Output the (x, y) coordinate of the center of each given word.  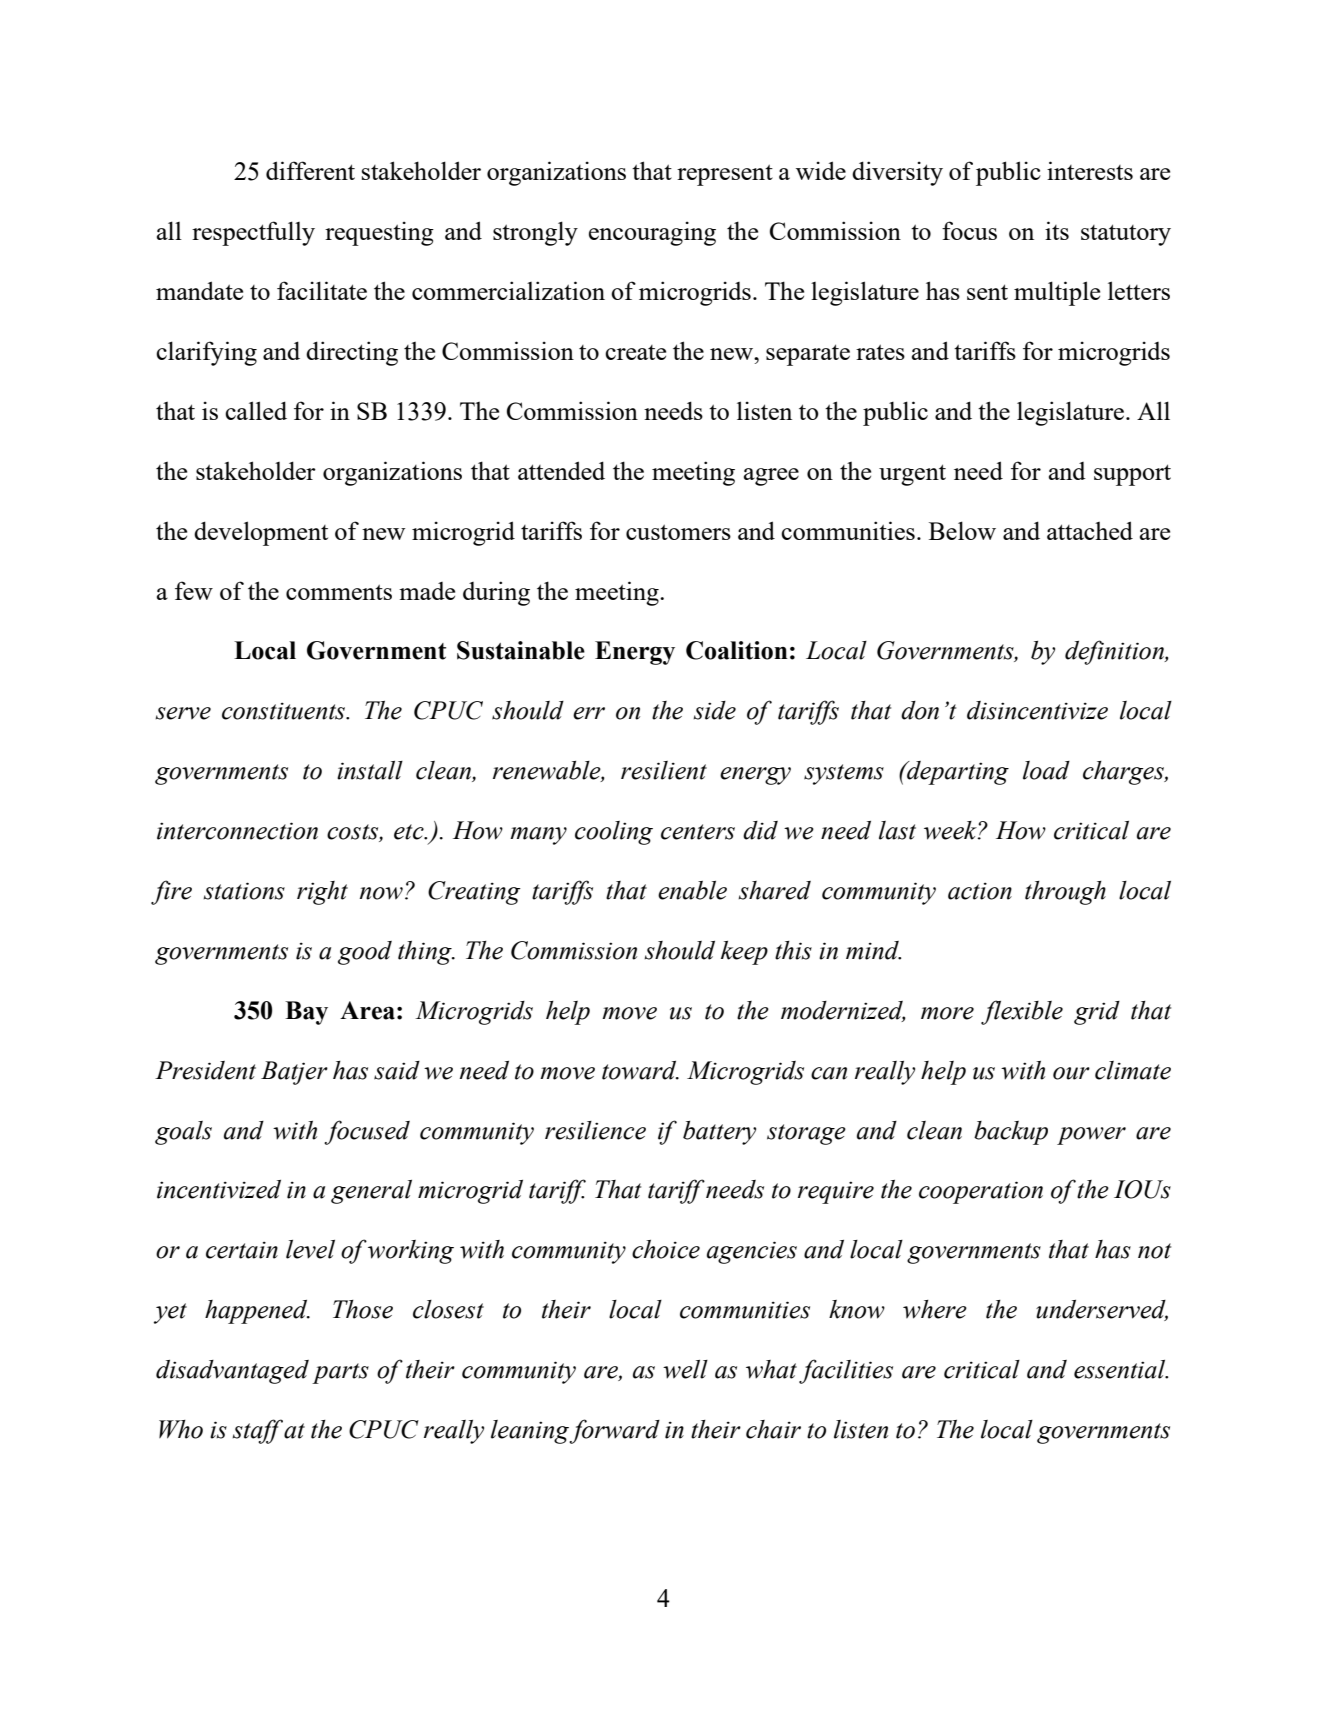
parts (340, 1373)
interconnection (237, 831)
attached (1090, 530)
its (1057, 230)
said (397, 1070)
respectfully (253, 233)
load (1046, 770)
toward (640, 1070)
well (685, 1369)
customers (678, 532)
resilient (664, 770)
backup (1011, 1133)
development (261, 533)
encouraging (652, 233)
